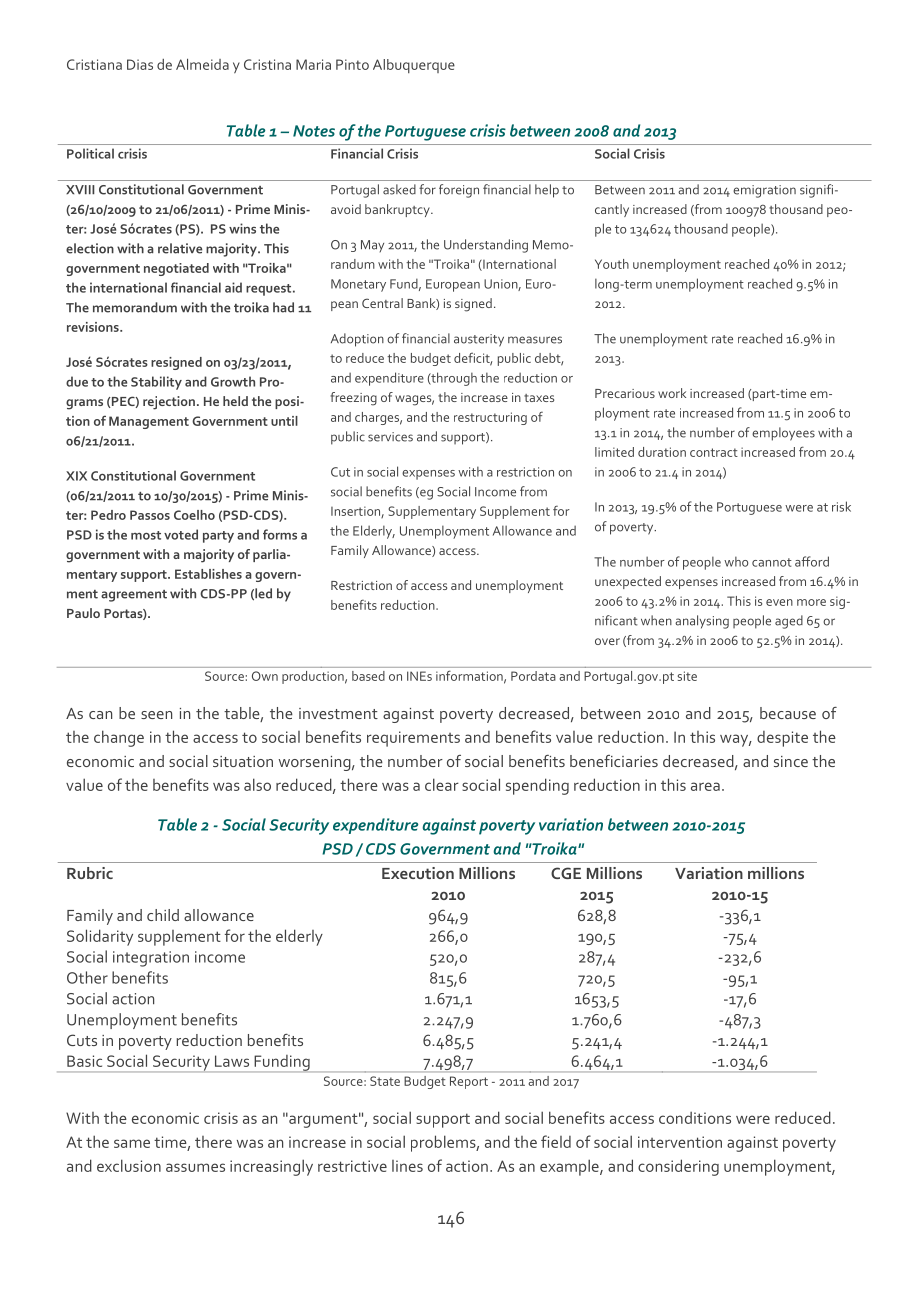  Describe the element at coordinates (469, 1082) in the image. I see `Report` at that location.
